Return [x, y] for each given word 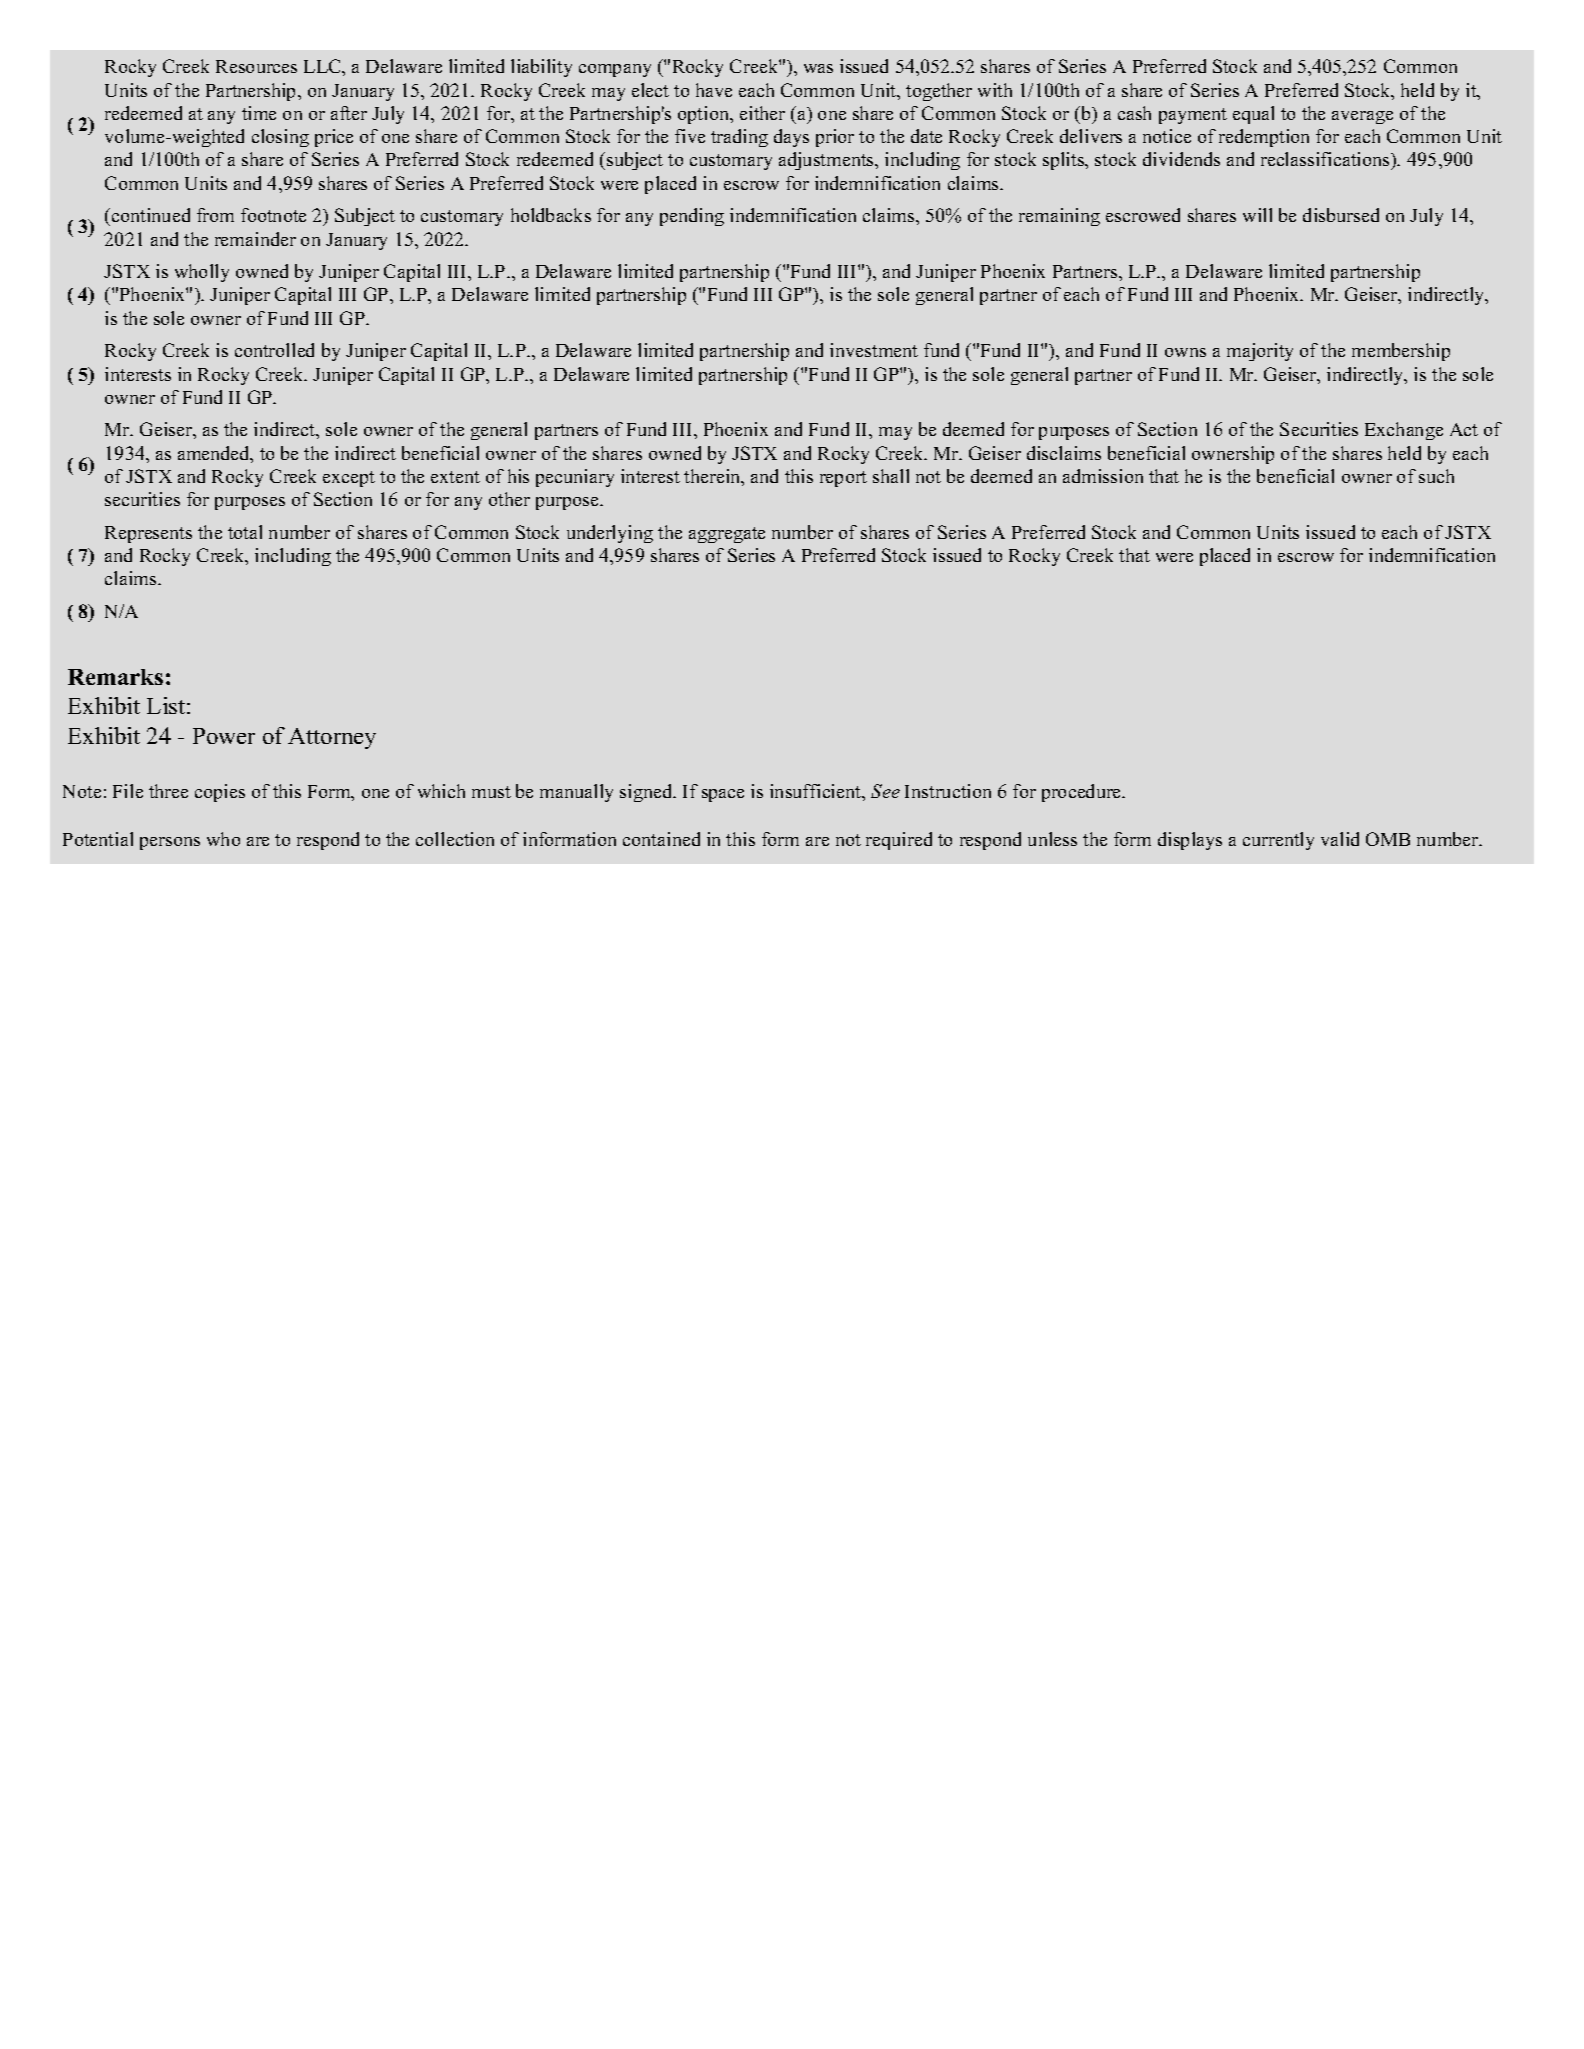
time [259, 113]
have [714, 90]
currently [1278, 841]
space [723, 795]
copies [220, 793]
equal [1253, 115]
